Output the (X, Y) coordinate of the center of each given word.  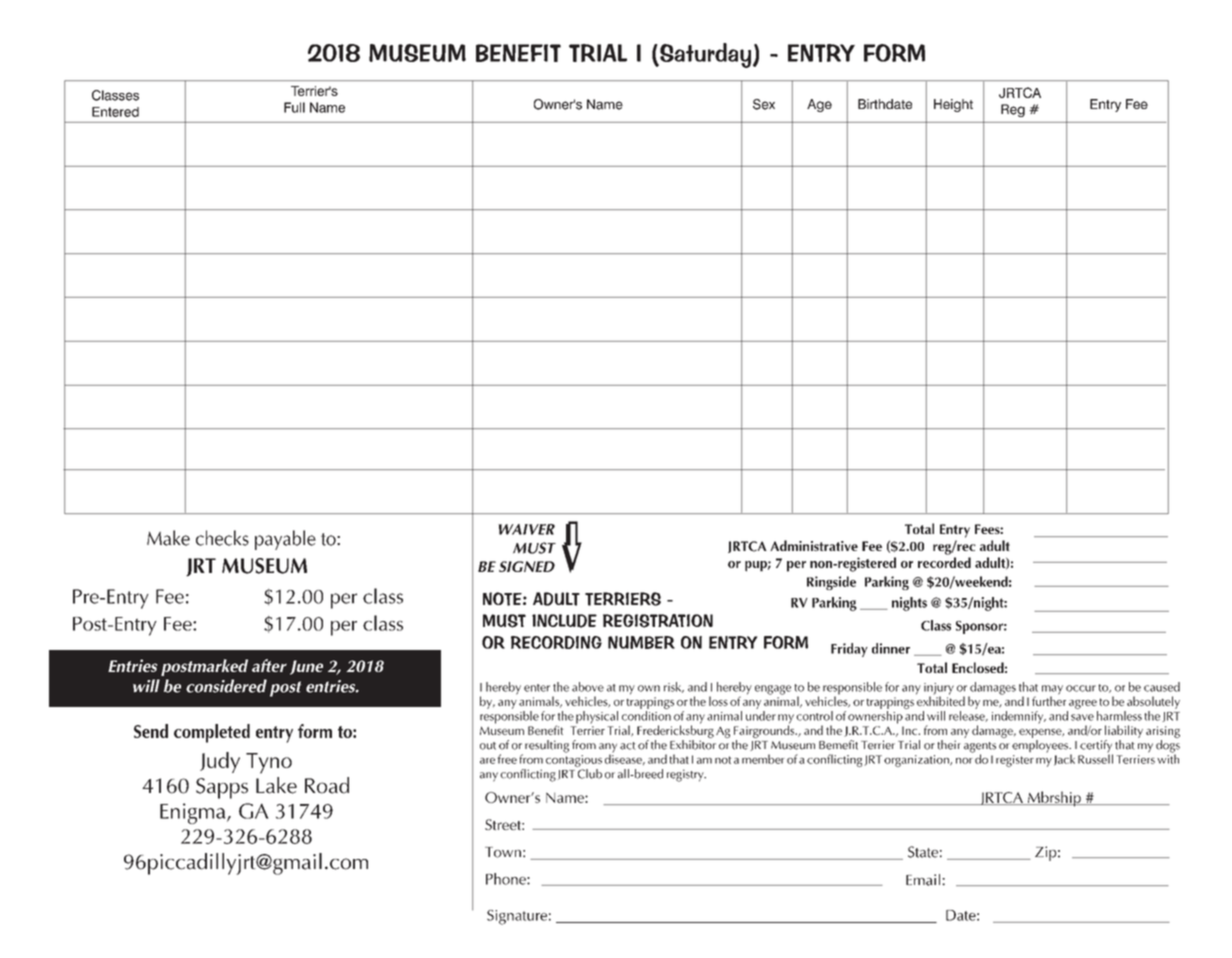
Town (503, 852)
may (1052, 691)
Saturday (706, 55)
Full (294, 107)
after (269, 665)
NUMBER (641, 642)
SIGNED (527, 566)
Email (924, 880)
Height (953, 105)
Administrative (814, 545)
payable (285, 540)
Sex (764, 104)
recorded (944, 562)
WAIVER (526, 529)
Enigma (194, 813)
